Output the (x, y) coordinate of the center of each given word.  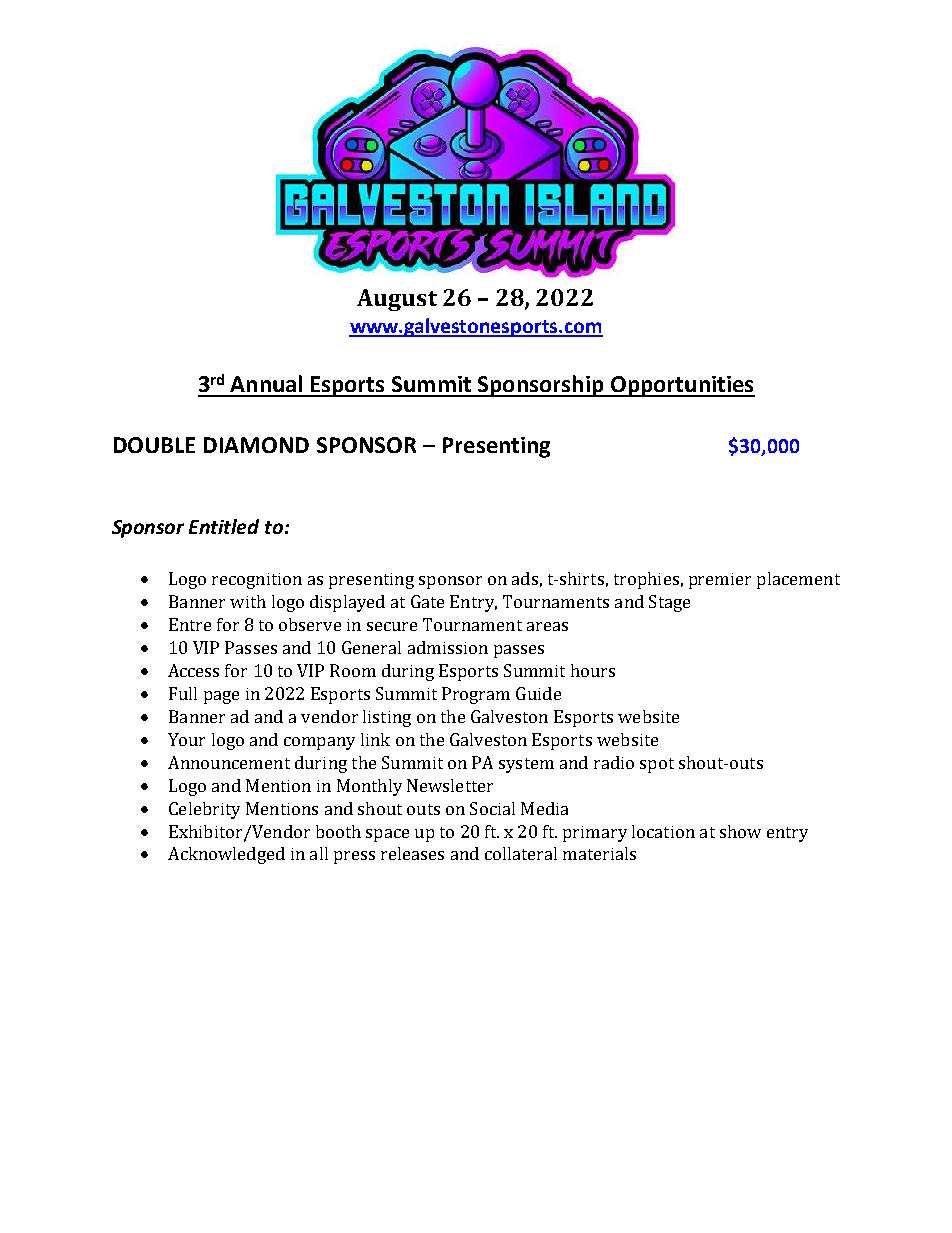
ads (525, 578)
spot (657, 765)
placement (798, 580)
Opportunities (681, 386)
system (526, 765)
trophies (646, 580)
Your (186, 739)
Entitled (224, 526)
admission (448, 647)
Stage (669, 603)
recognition (257, 581)
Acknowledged (226, 855)
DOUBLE (154, 445)
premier (720, 581)
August (397, 300)
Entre (190, 624)
